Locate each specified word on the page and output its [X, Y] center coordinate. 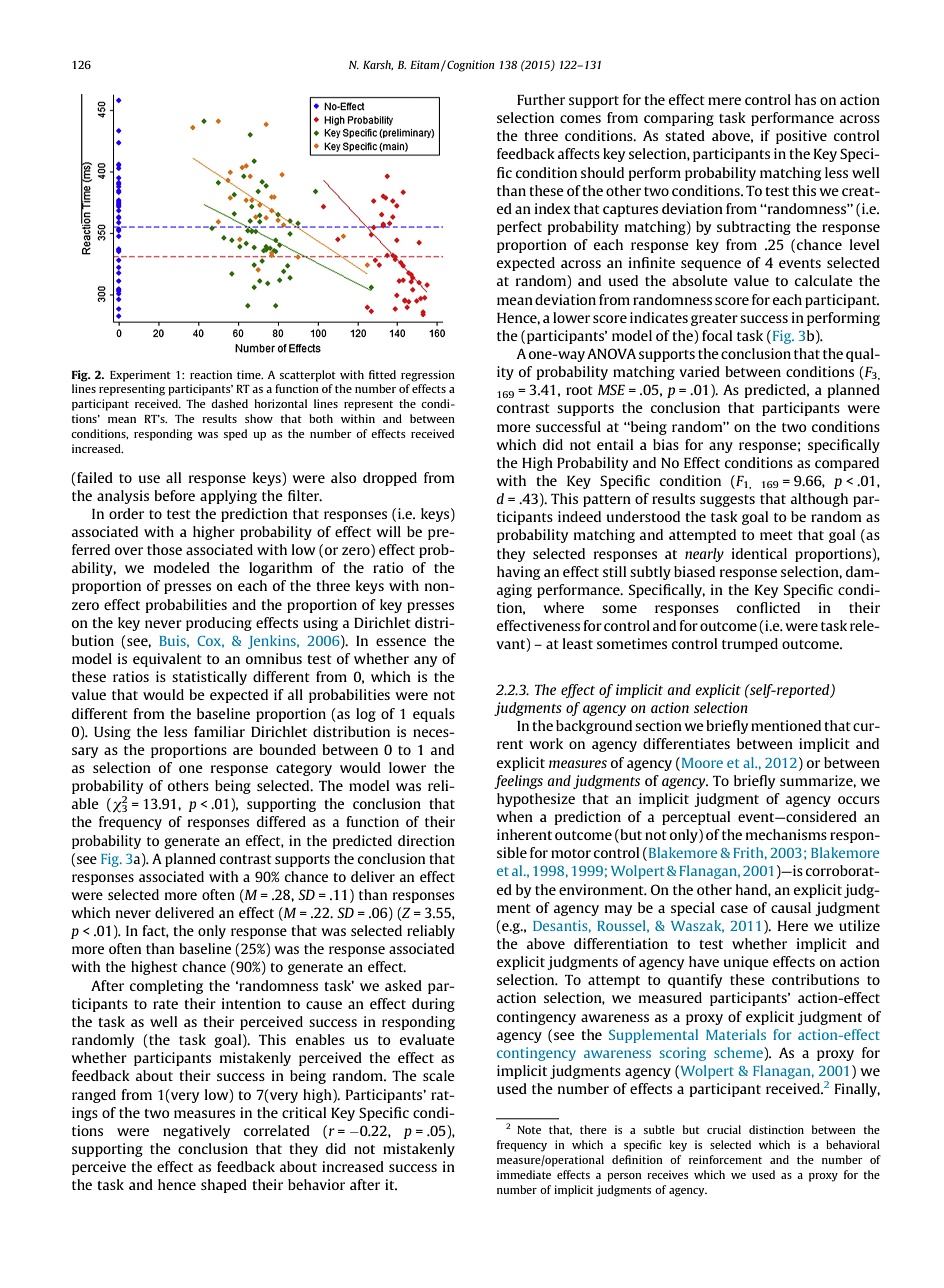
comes [580, 119]
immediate [524, 1174]
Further [541, 99]
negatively [196, 1132]
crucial [724, 1129]
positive [801, 137]
